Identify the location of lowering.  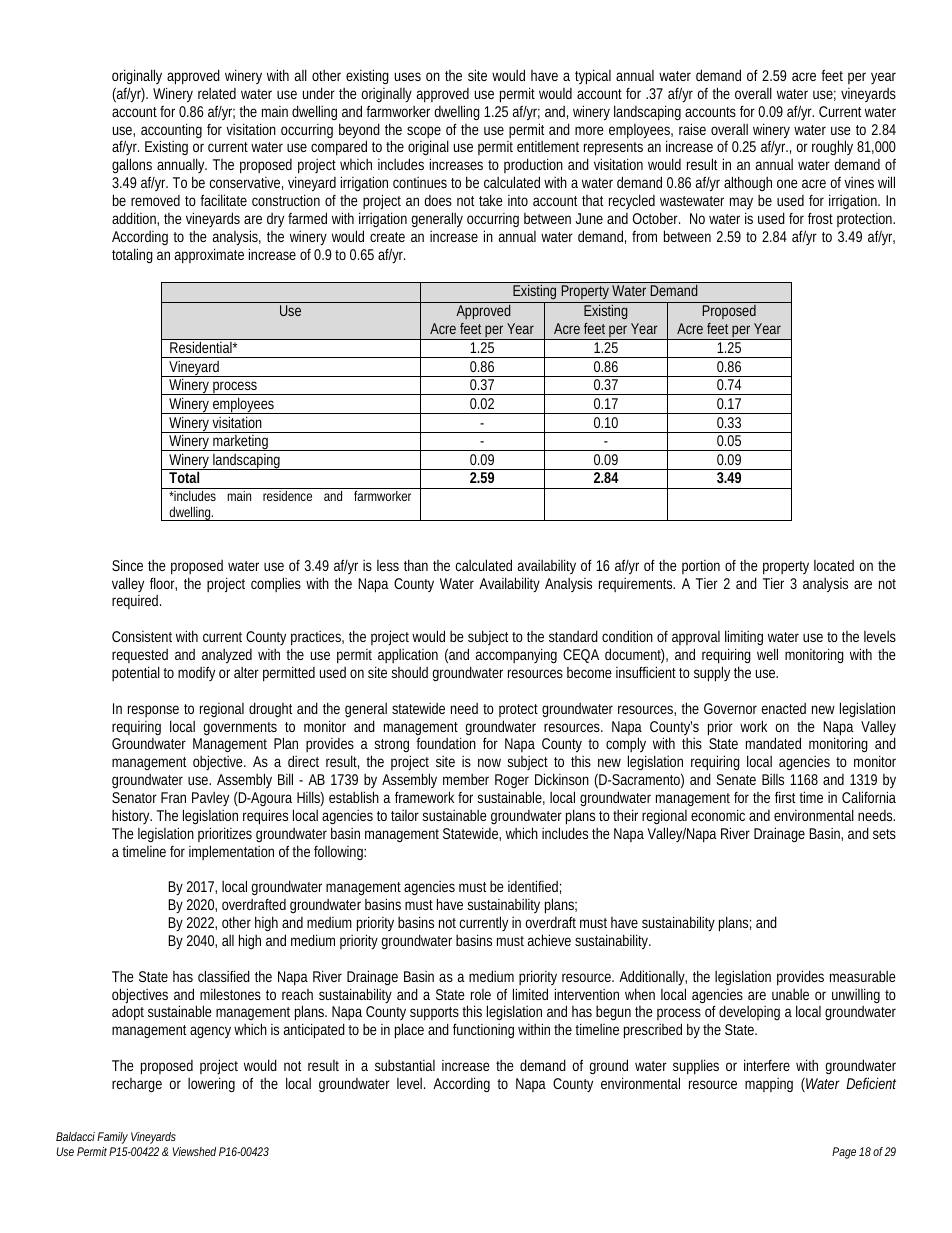
(211, 1084).
